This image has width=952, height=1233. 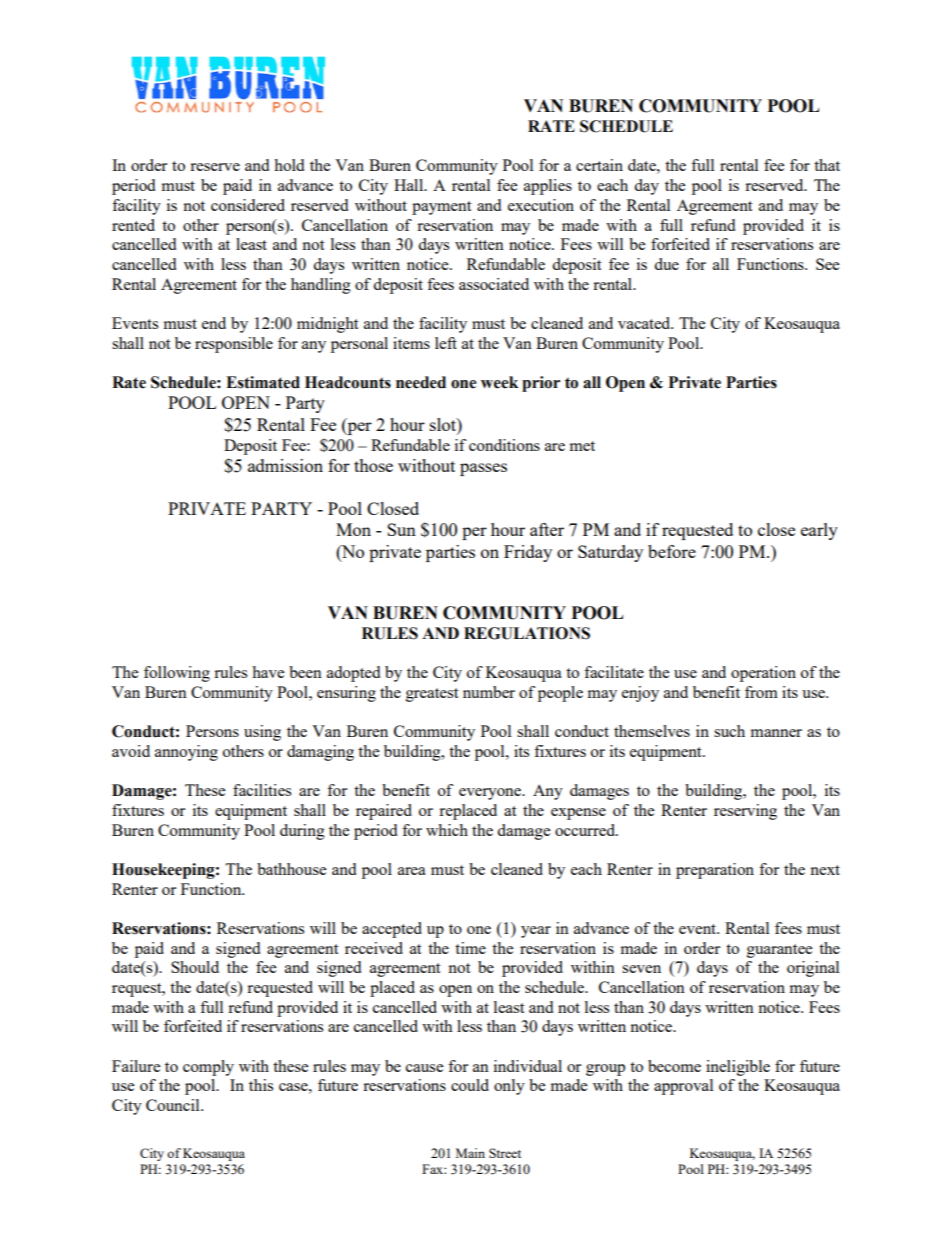 I want to click on Council, so click(x=174, y=1105).
